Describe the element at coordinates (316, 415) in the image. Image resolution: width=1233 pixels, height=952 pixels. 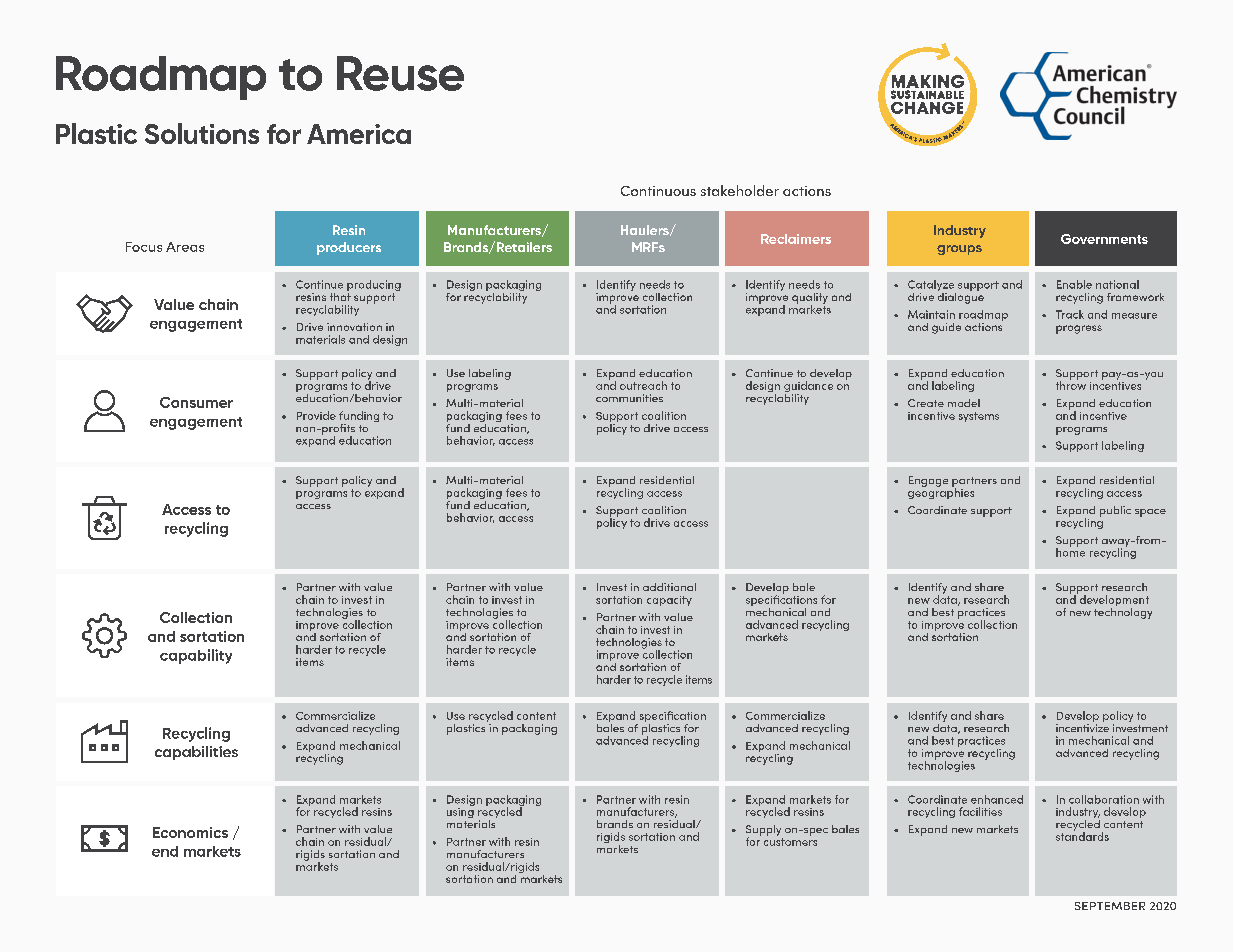
I see `Provide` at that location.
